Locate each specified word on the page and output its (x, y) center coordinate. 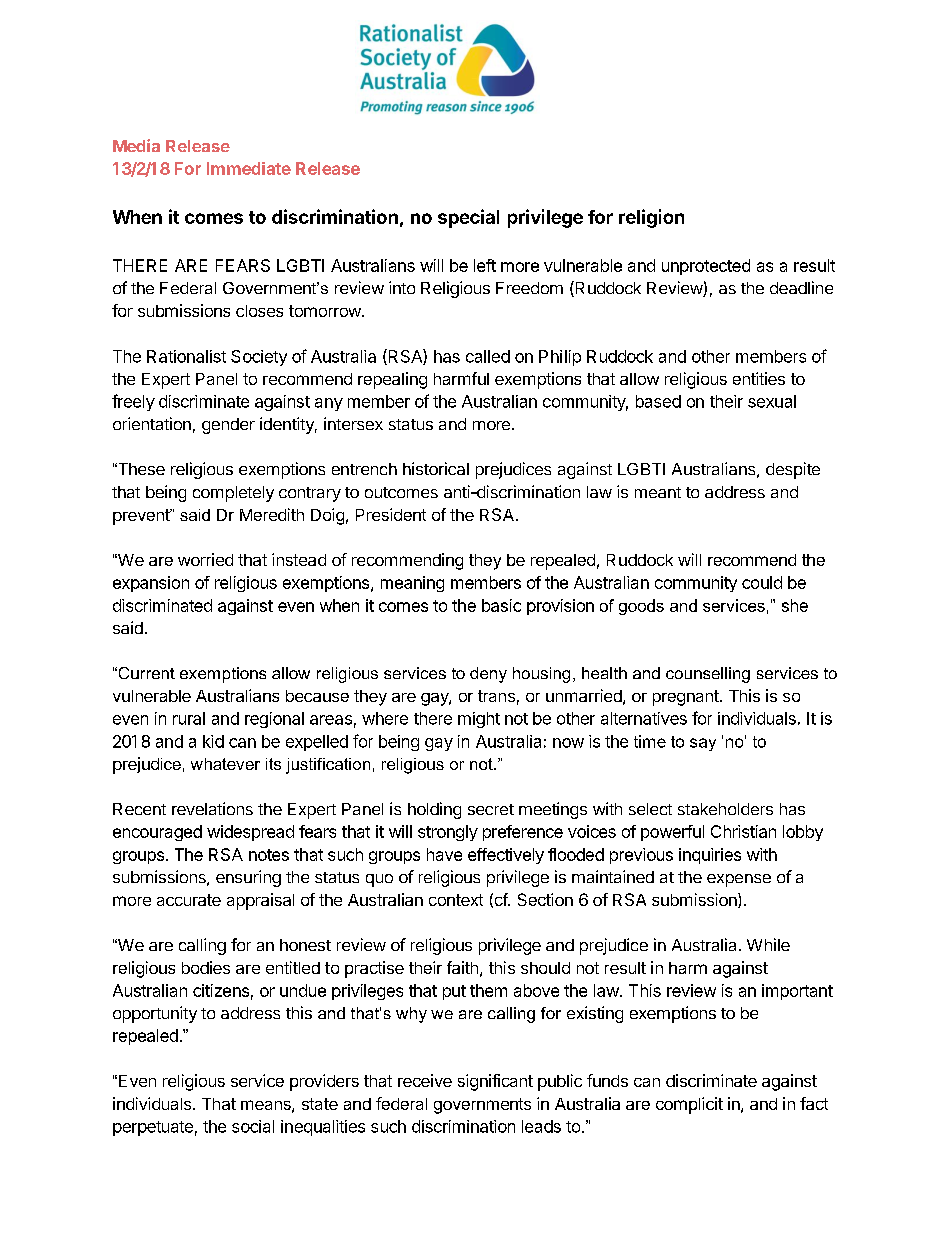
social (253, 1126)
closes (259, 311)
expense (739, 880)
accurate (189, 900)
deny (488, 675)
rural (189, 718)
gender (228, 426)
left (485, 265)
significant (495, 1082)
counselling (708, 675)
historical (436, 468)
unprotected (706, 267)
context (456, 900)
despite (793, 470)
